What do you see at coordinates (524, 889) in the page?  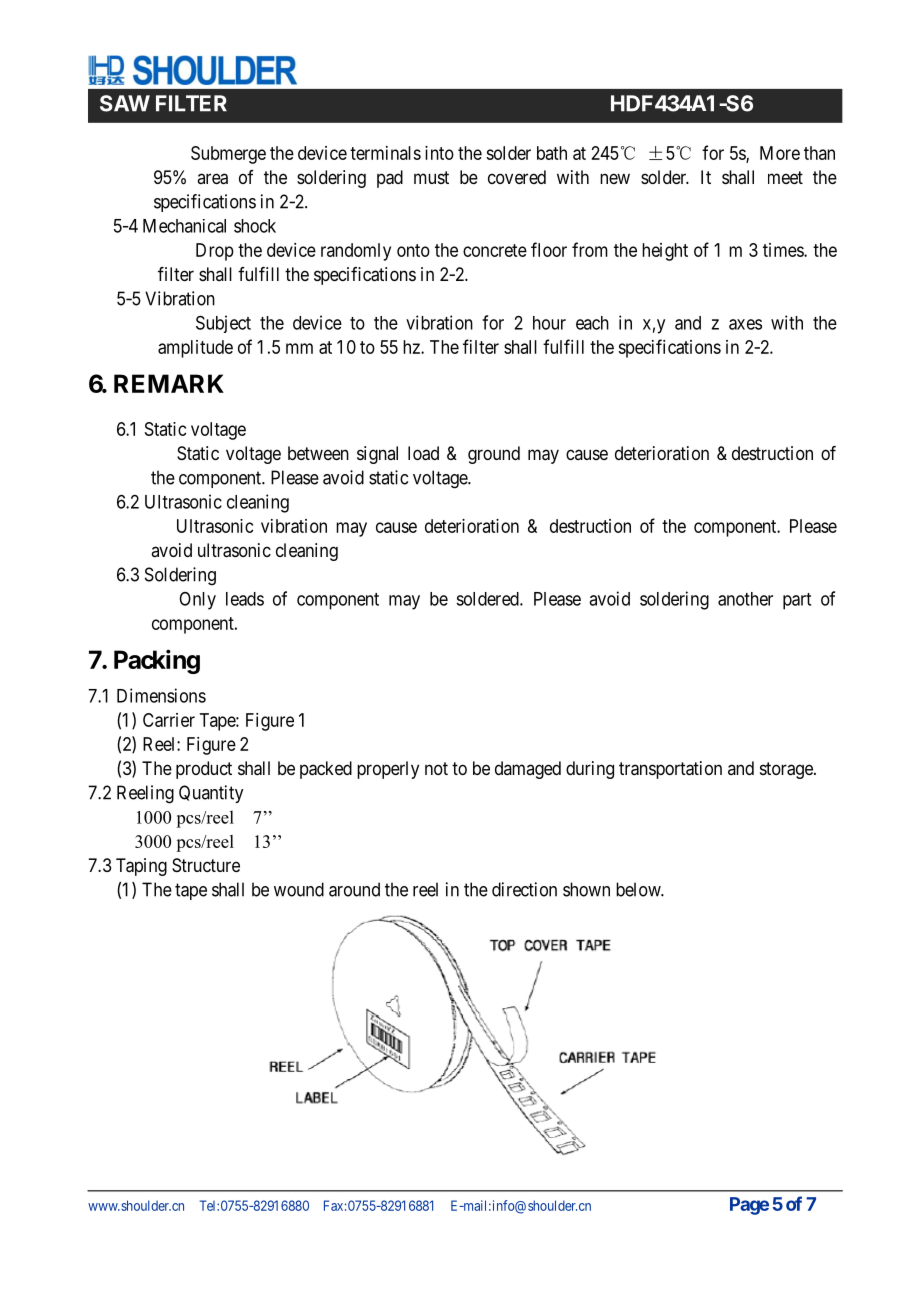 I see `direction` at bounding box center [524, 889].
